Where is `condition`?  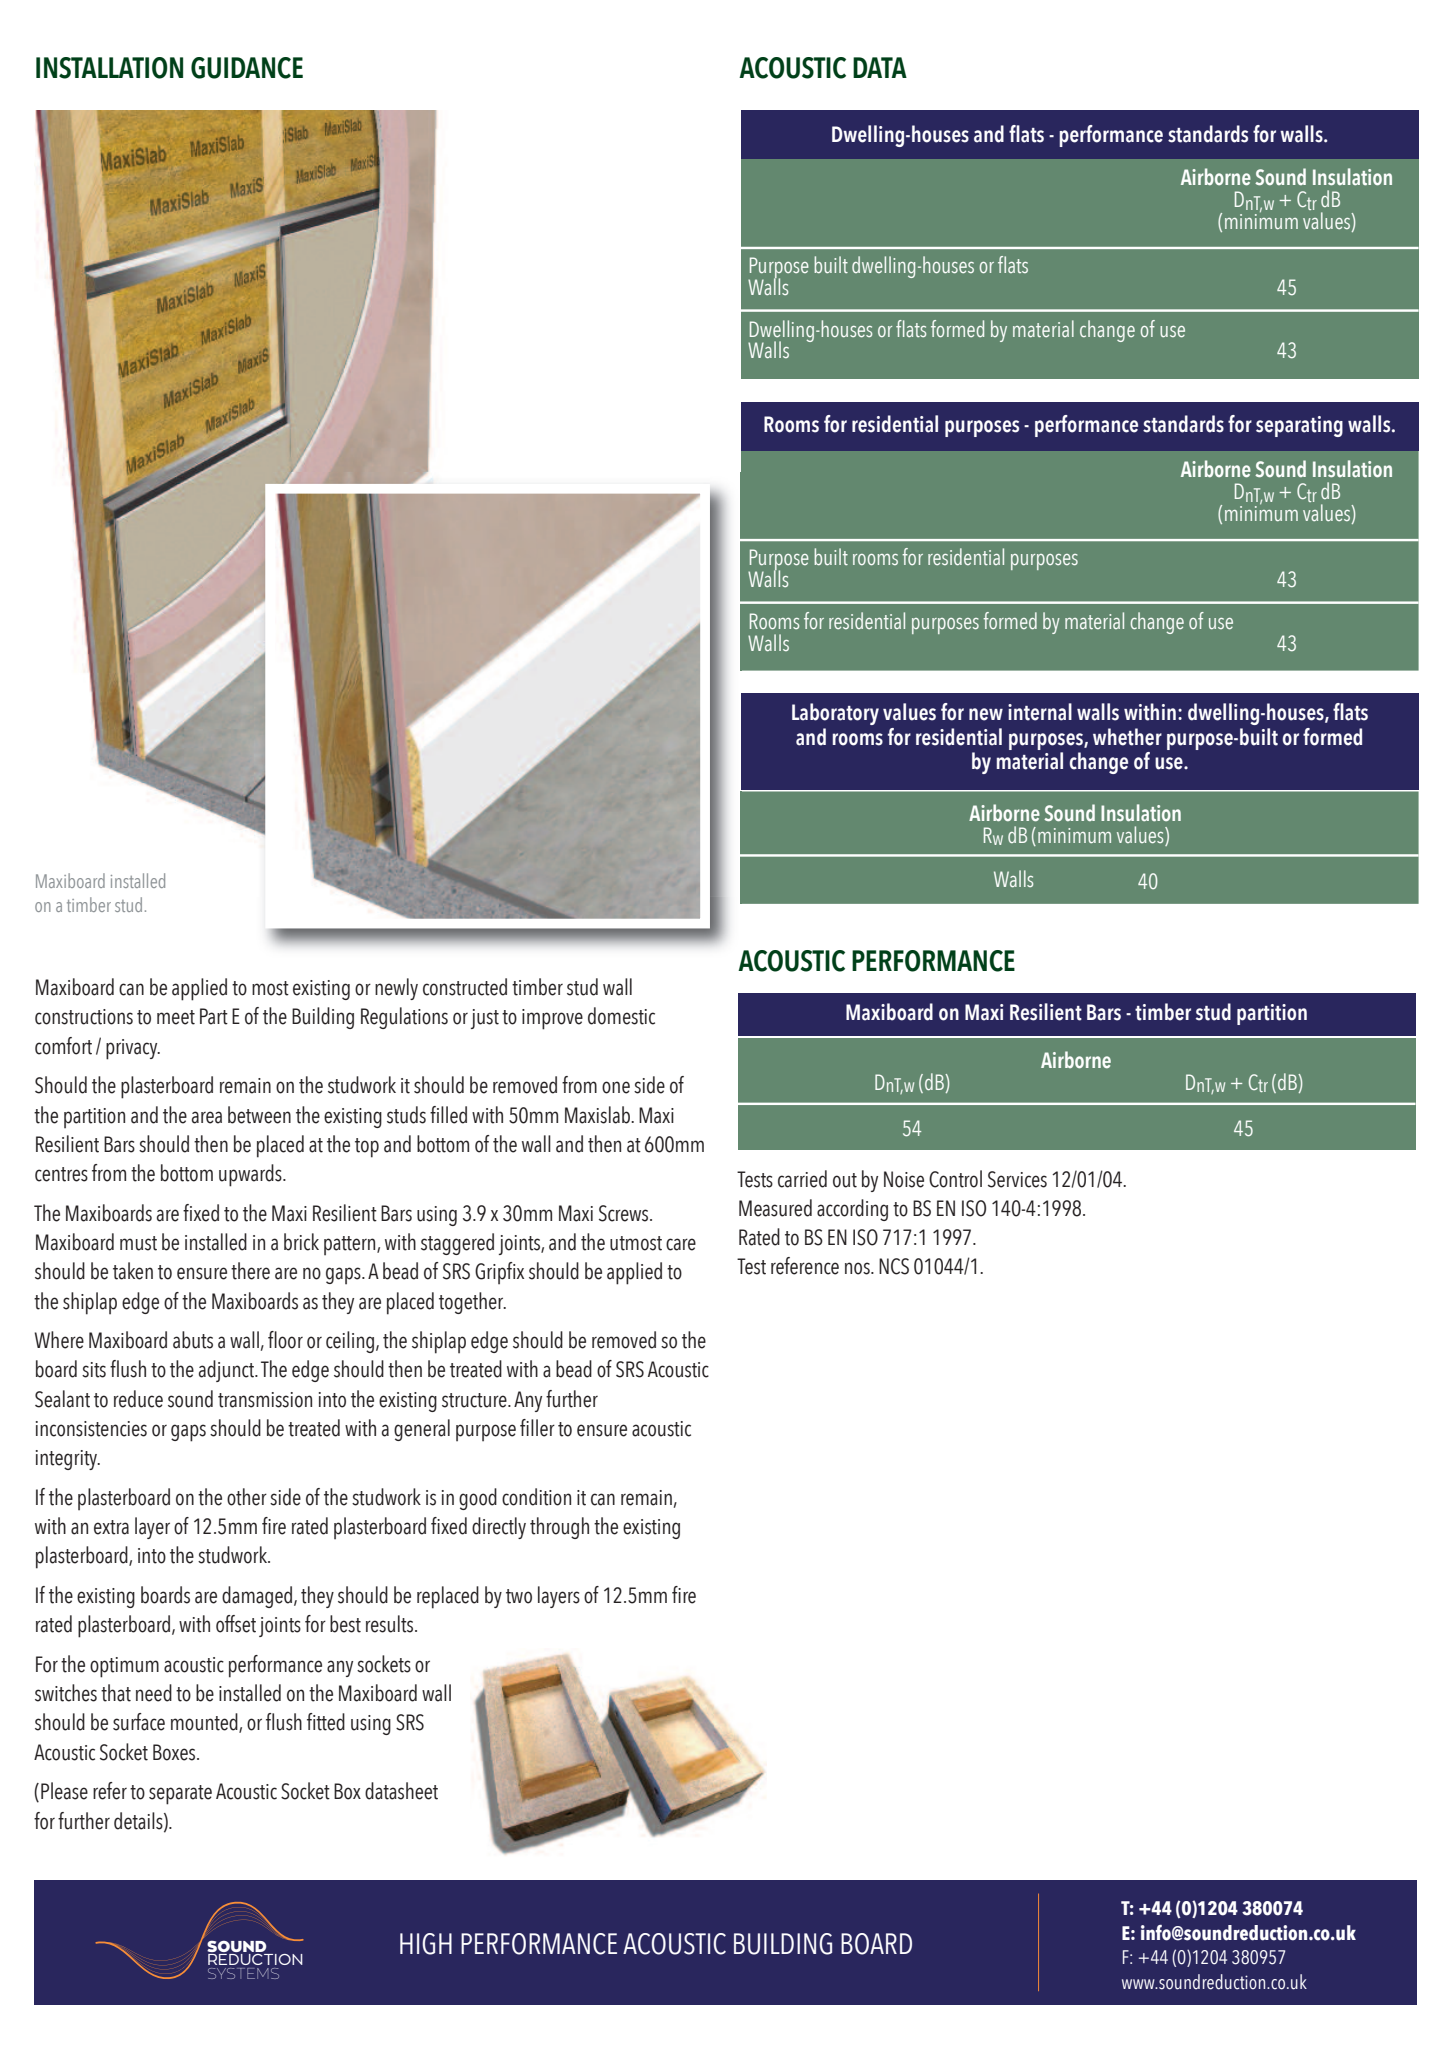 condition is located at coordinates (536, 1497).
